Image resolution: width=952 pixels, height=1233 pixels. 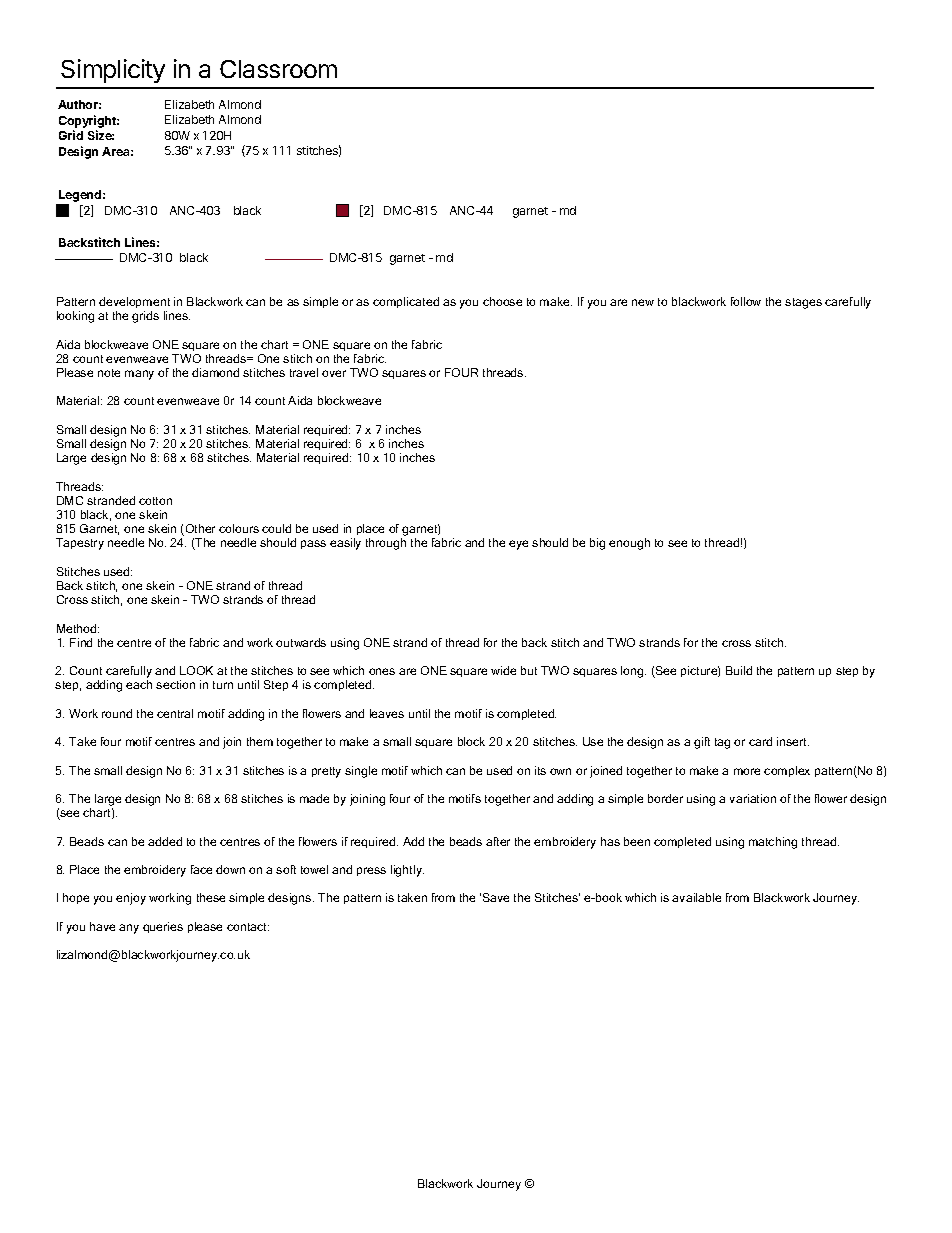 What do you see at coordinates (386, 544) in the screenshot?
I see `through` at bounding box center [386, 544].
